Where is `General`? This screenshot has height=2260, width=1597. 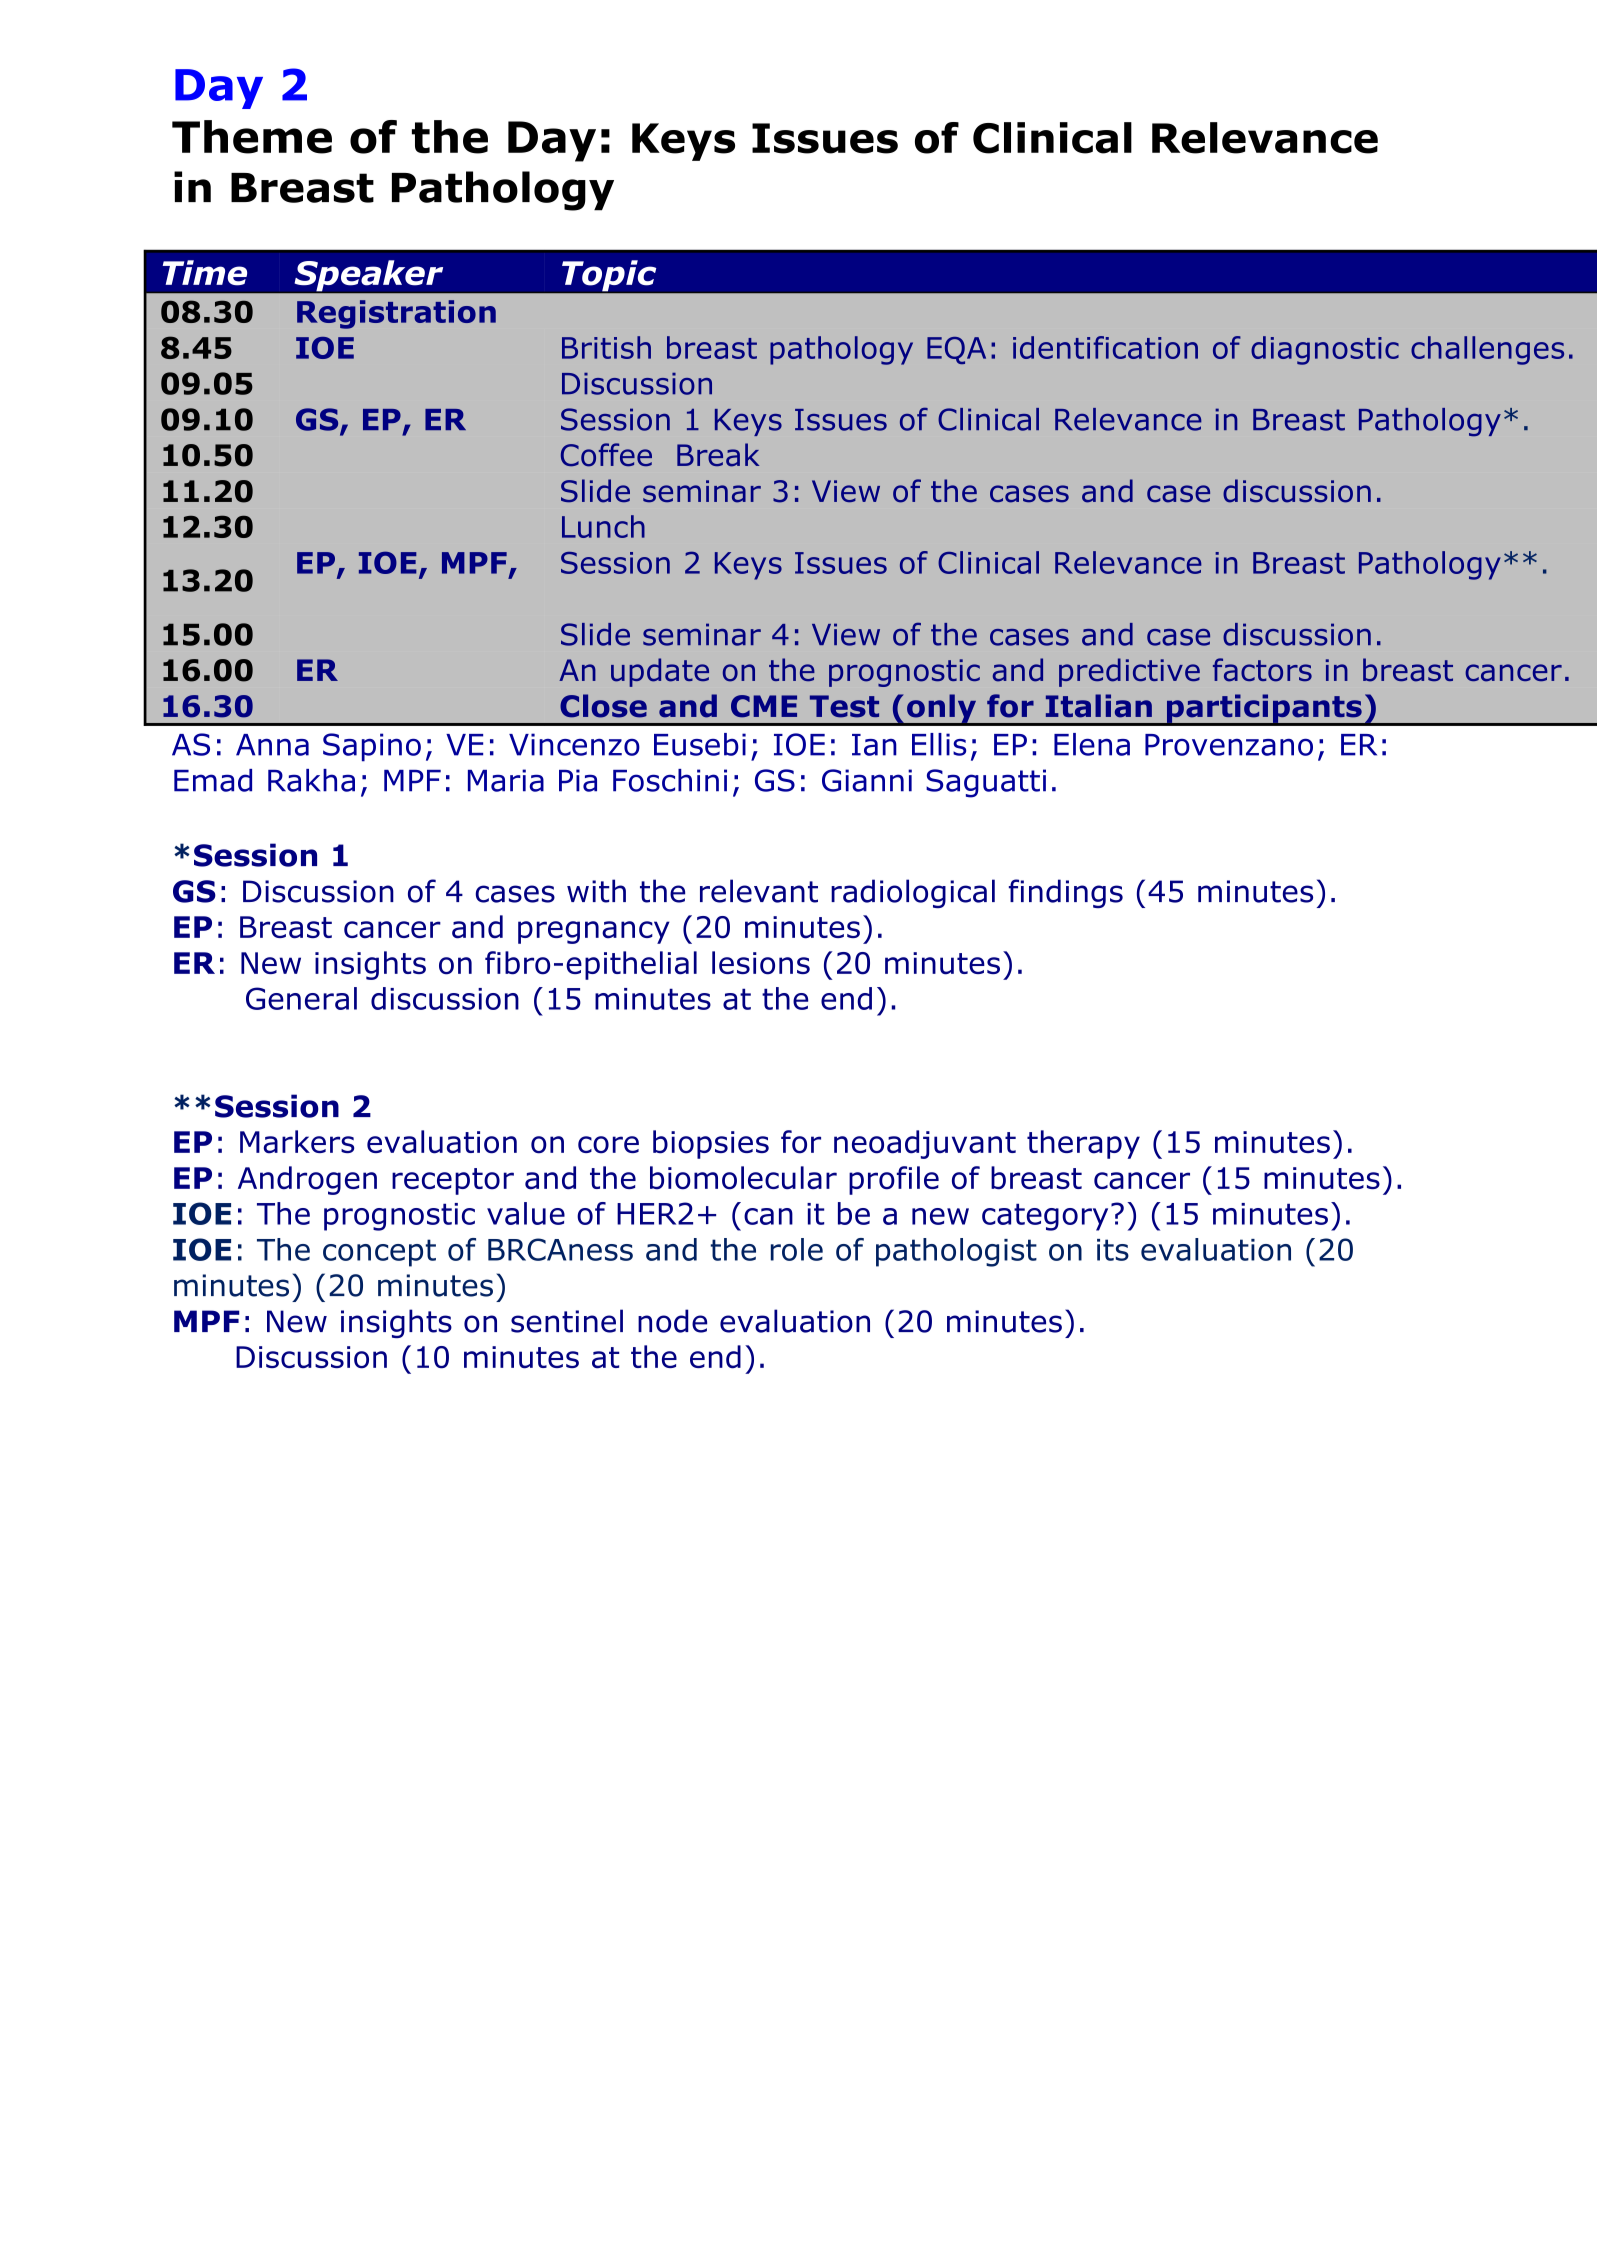 General is located at coordinates (301, 998).
